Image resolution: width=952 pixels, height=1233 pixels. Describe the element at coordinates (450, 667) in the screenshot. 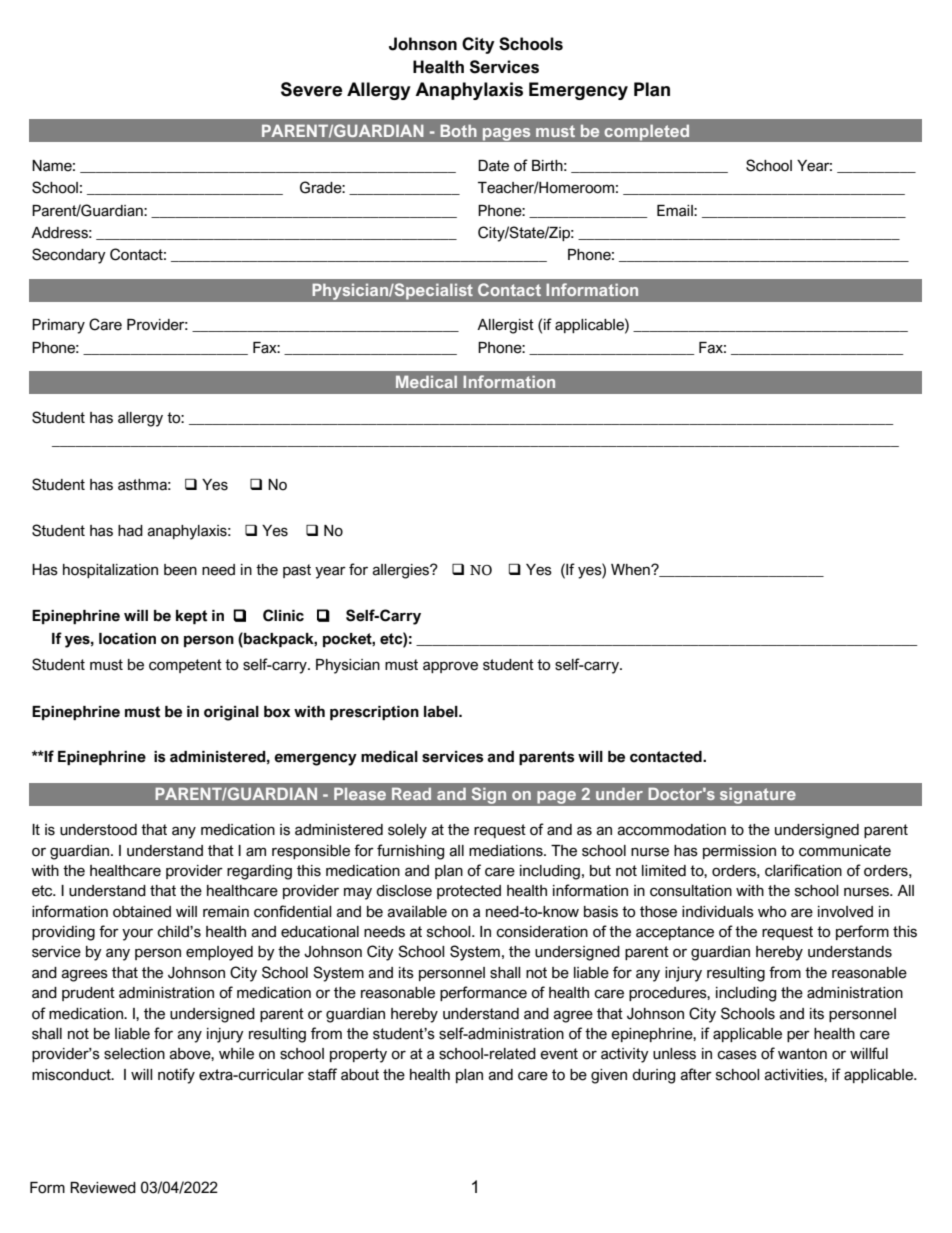

I see `approve` at that location.
